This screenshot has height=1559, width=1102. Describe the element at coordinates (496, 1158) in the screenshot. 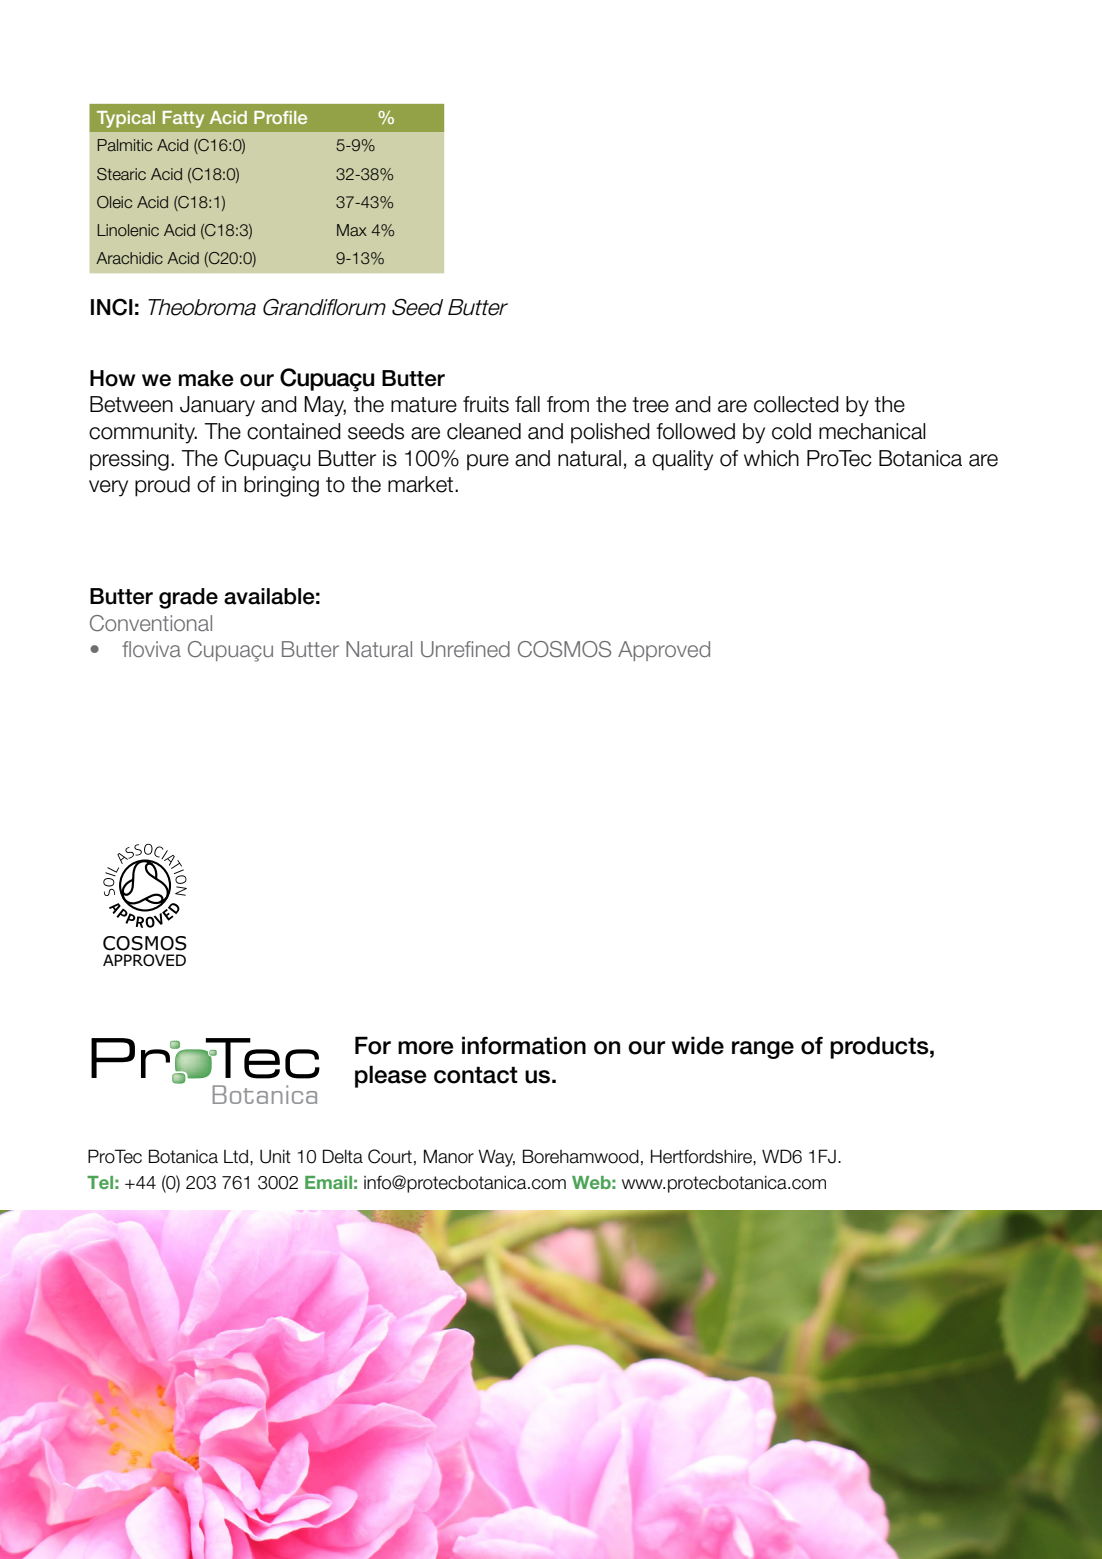

I see `Way` at that location.
